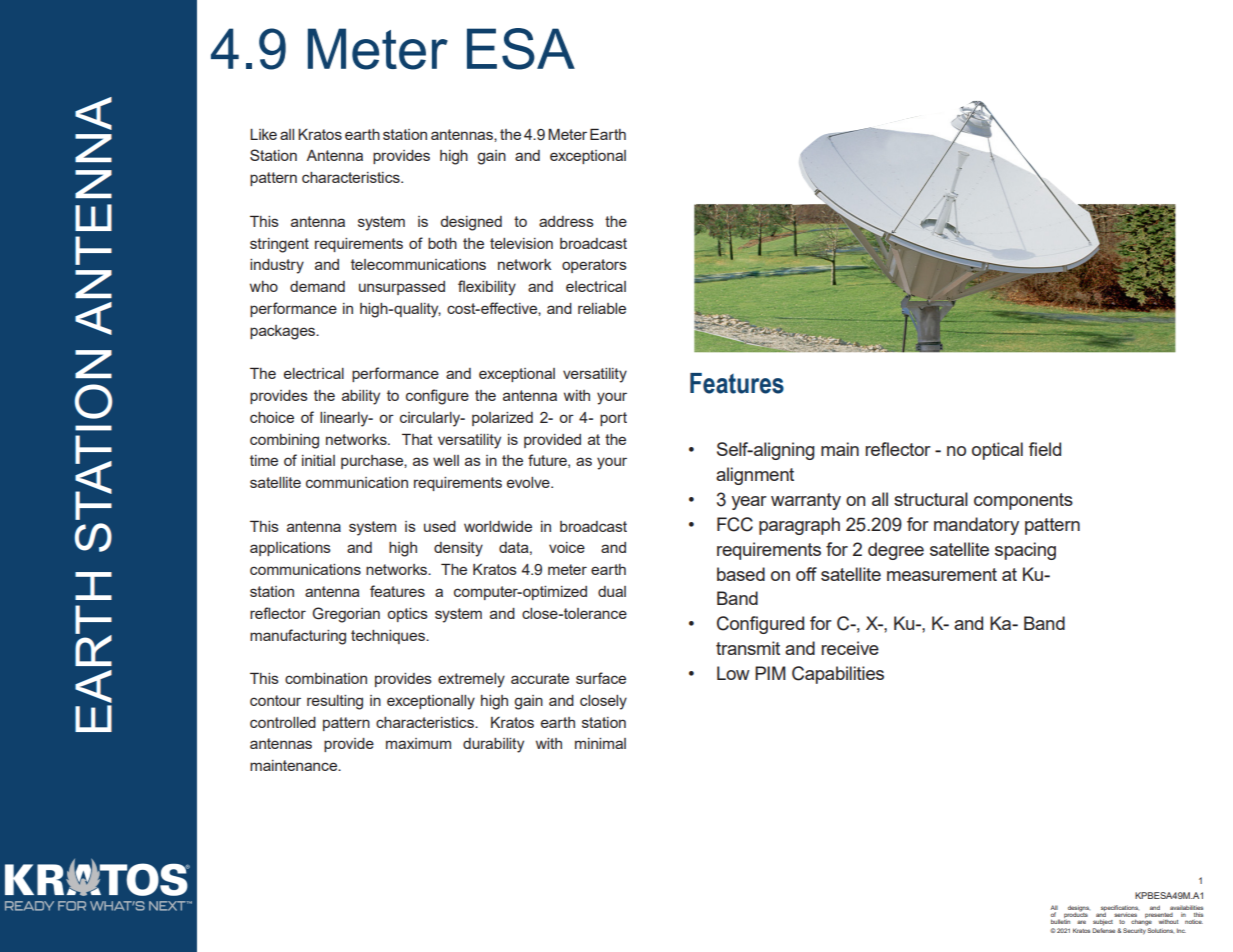 The image size is (1233, 952). Describe the element at coordinates (1045, 449) in the page. I see `field` at that location.
